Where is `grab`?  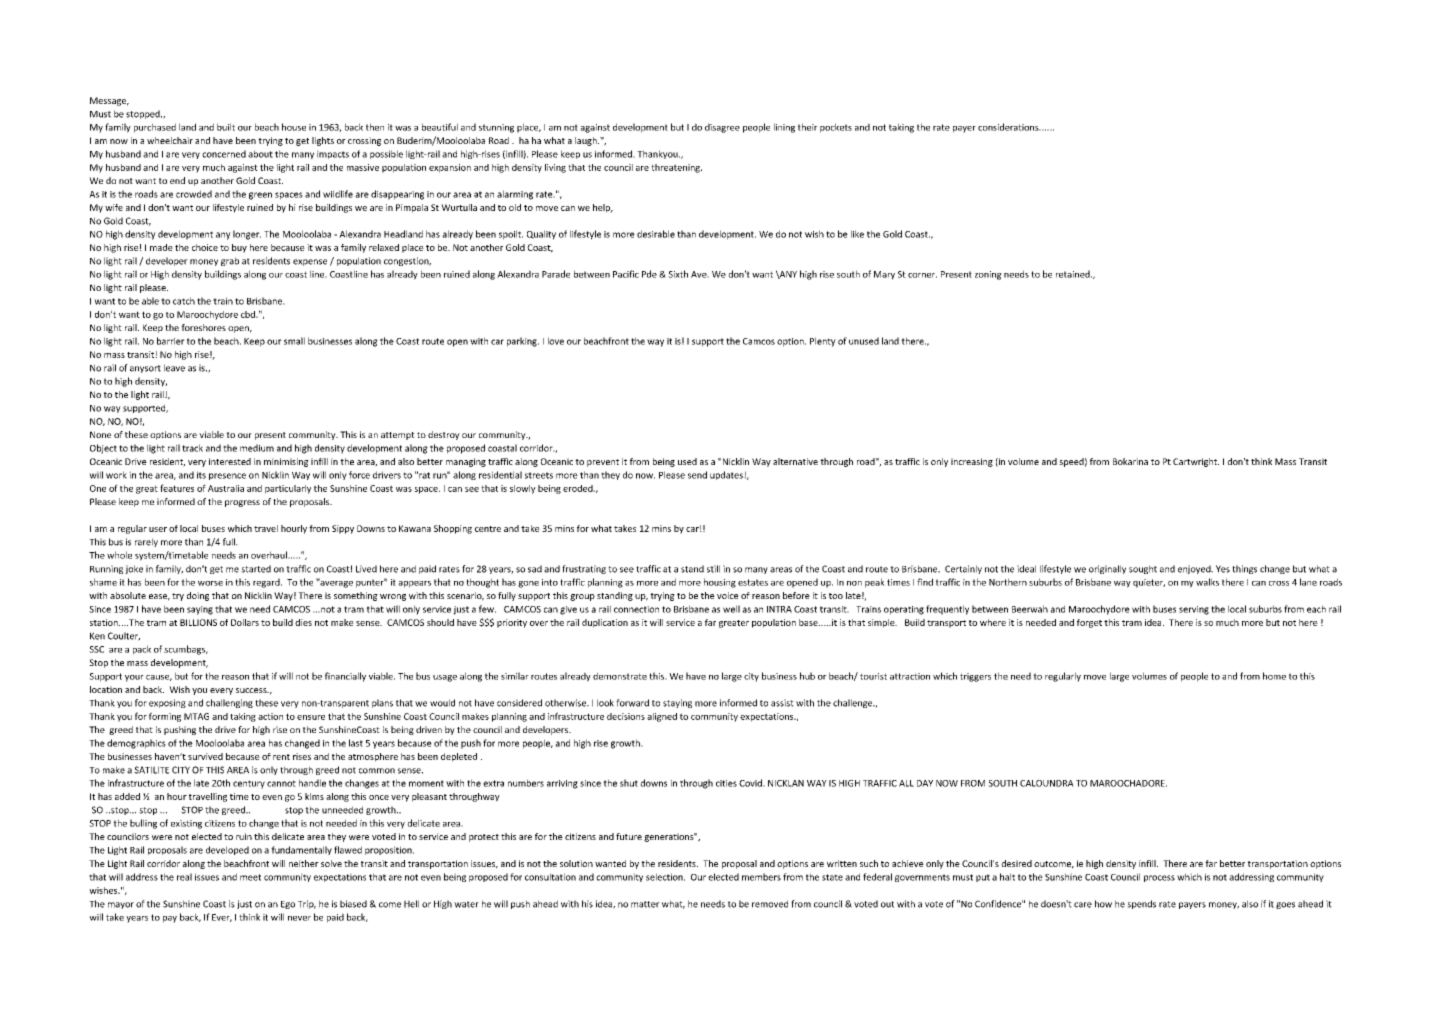 grab is located at coordinates (230, 261).
